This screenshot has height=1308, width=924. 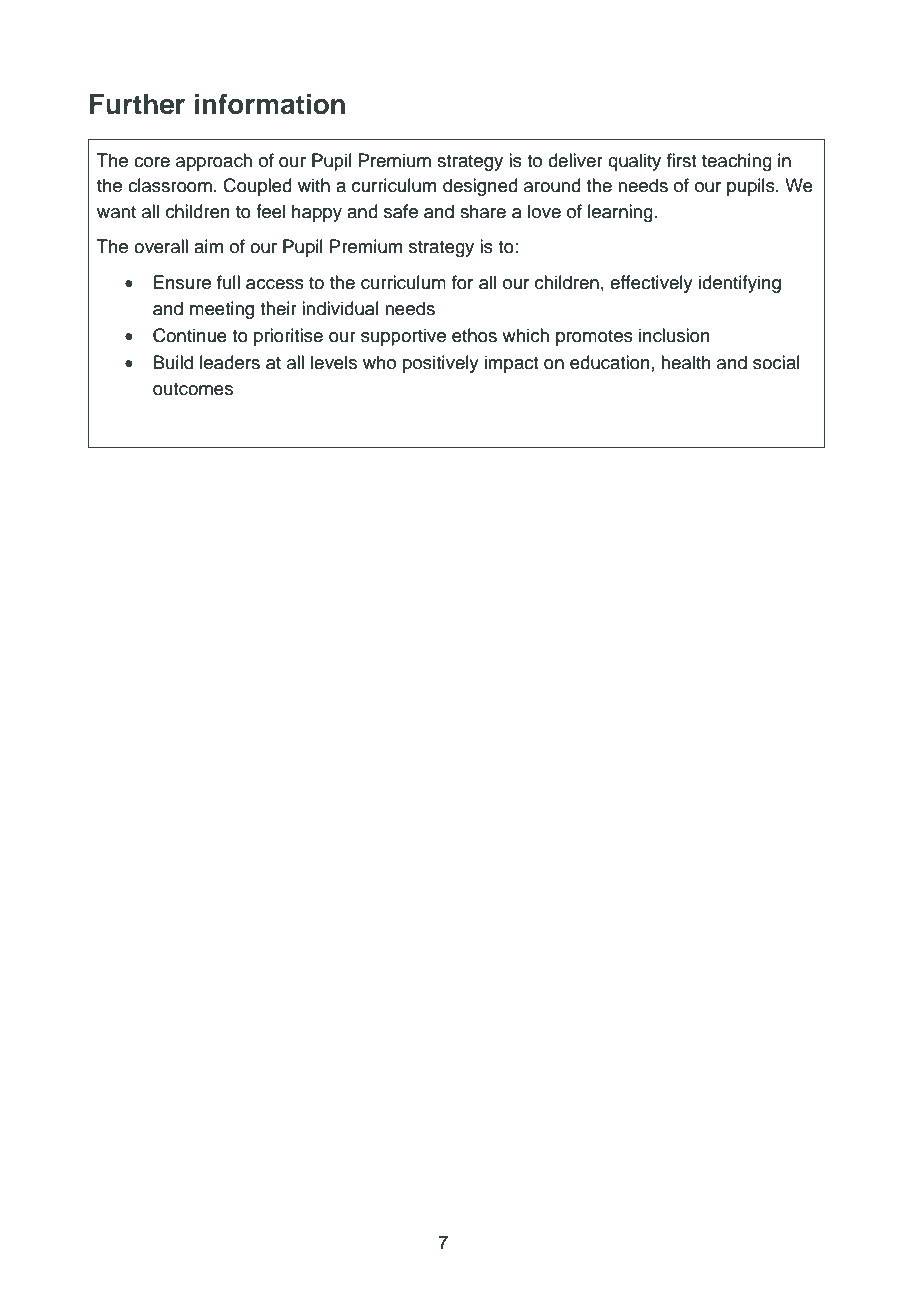 What do you see at coordinates (208, 246) in the screenshot?
I see `aim` at bounding box center [208, 246].
